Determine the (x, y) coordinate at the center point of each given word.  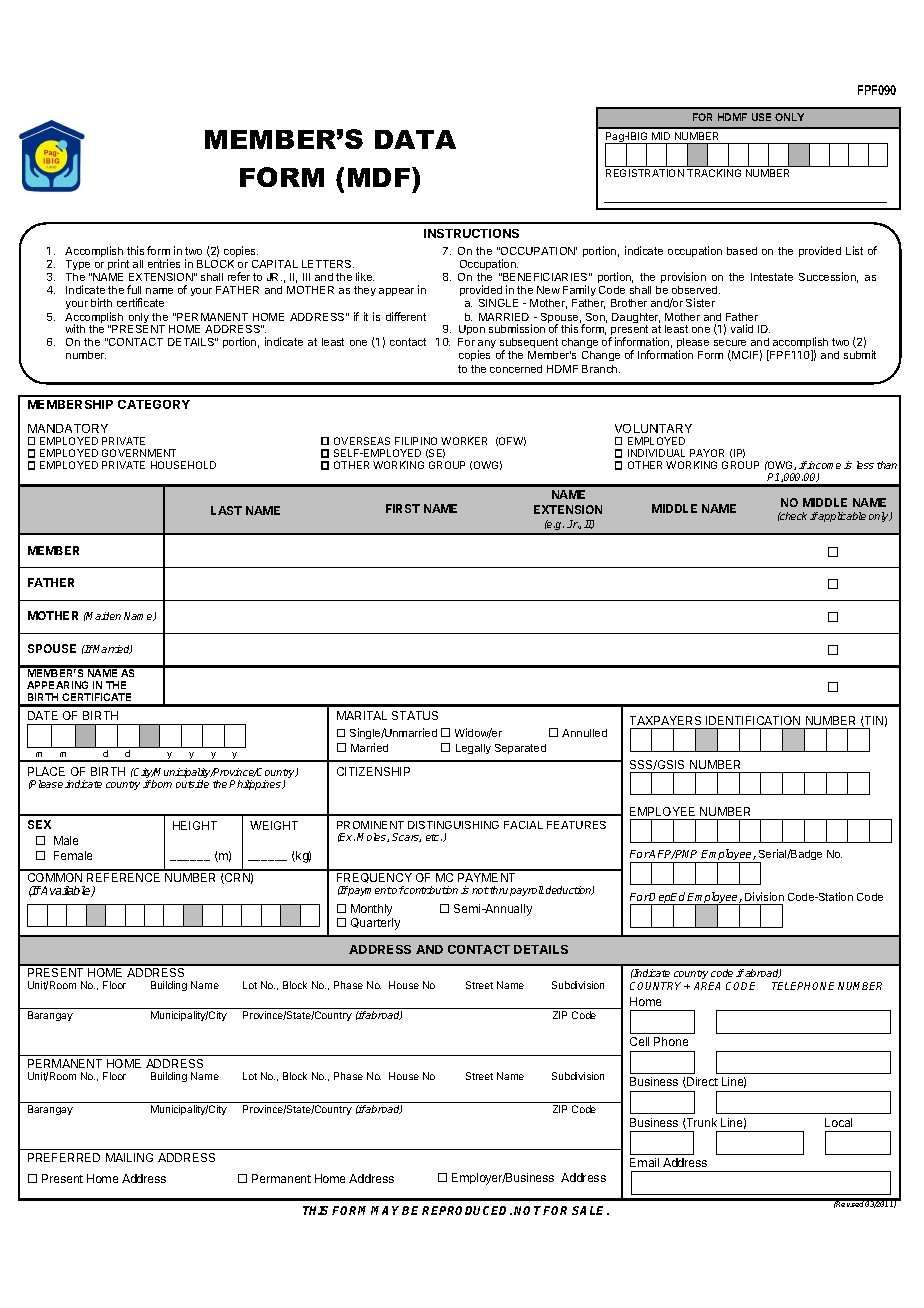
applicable (842, 517)
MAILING (129, 1157)
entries (164, 263)
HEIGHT (195, 825)
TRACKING (714, 173)
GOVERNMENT (139, 453)
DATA (415, 139)
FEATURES (576, 825)
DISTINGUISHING (453, 825)
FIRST (403, 508)
